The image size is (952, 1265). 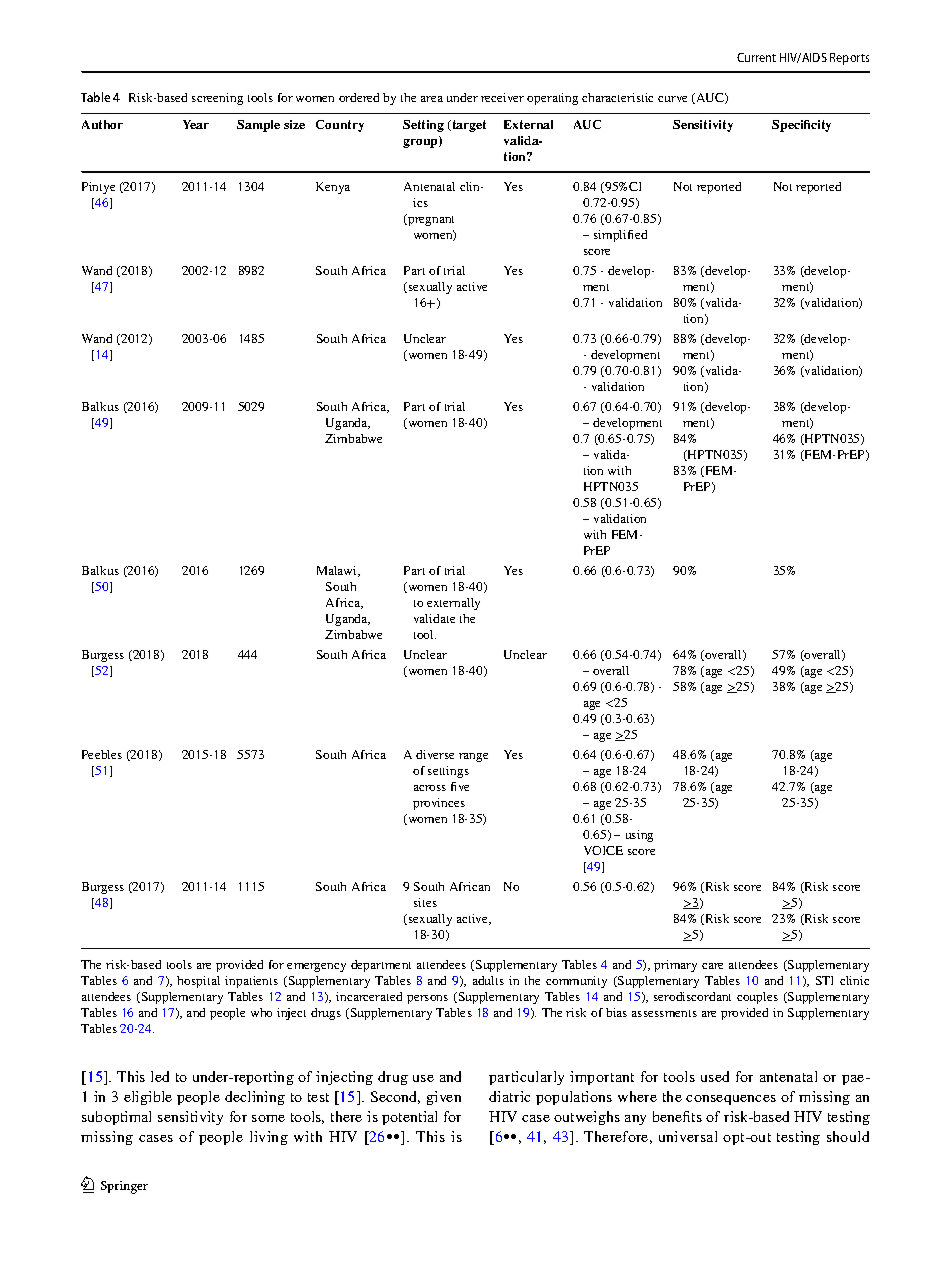 I want to click on across, so click(x=430, y=788).
